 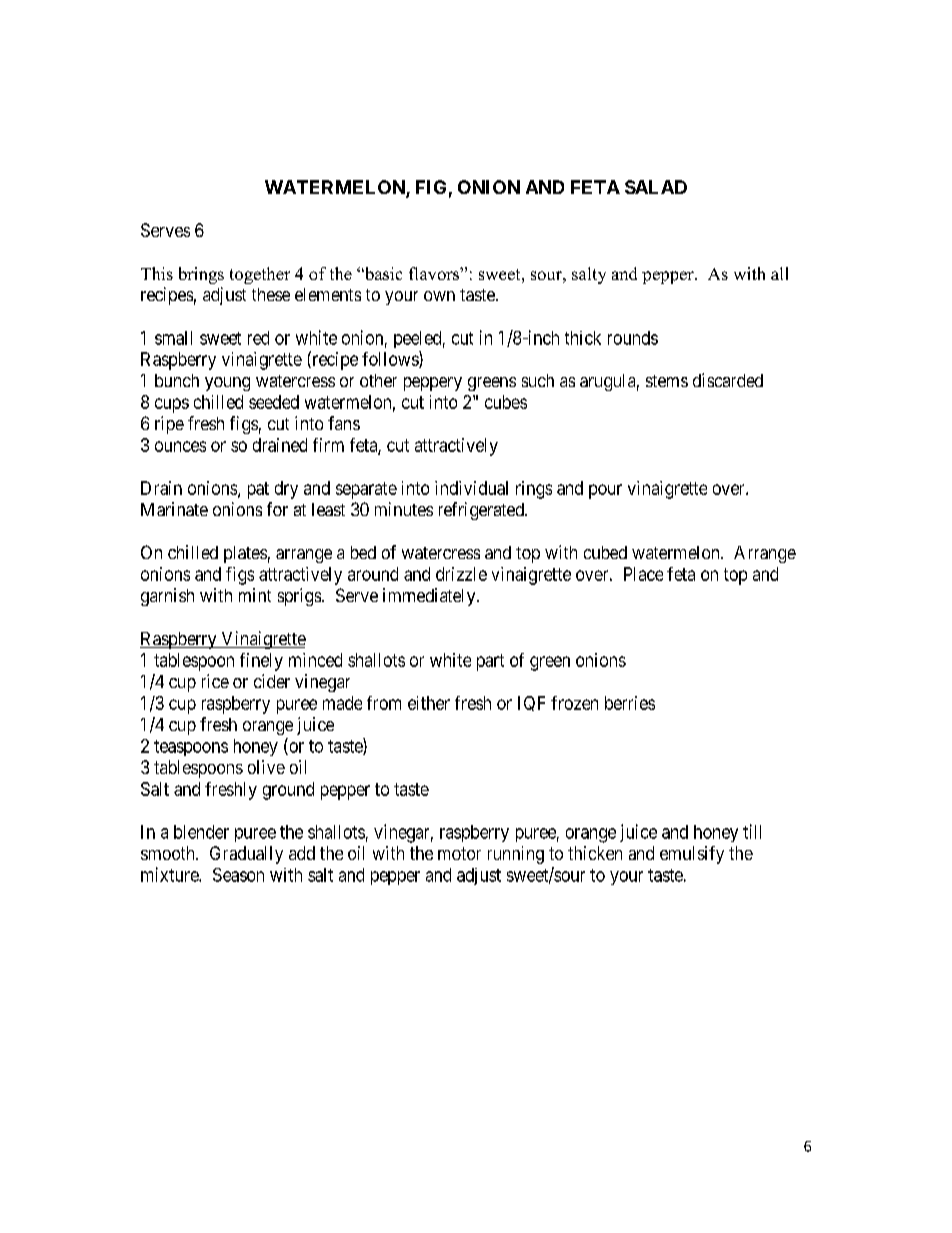 What do you see at coordinates (246, 855) in the screenshot?
I see `Gradually` at bounding box center [246, 855].
